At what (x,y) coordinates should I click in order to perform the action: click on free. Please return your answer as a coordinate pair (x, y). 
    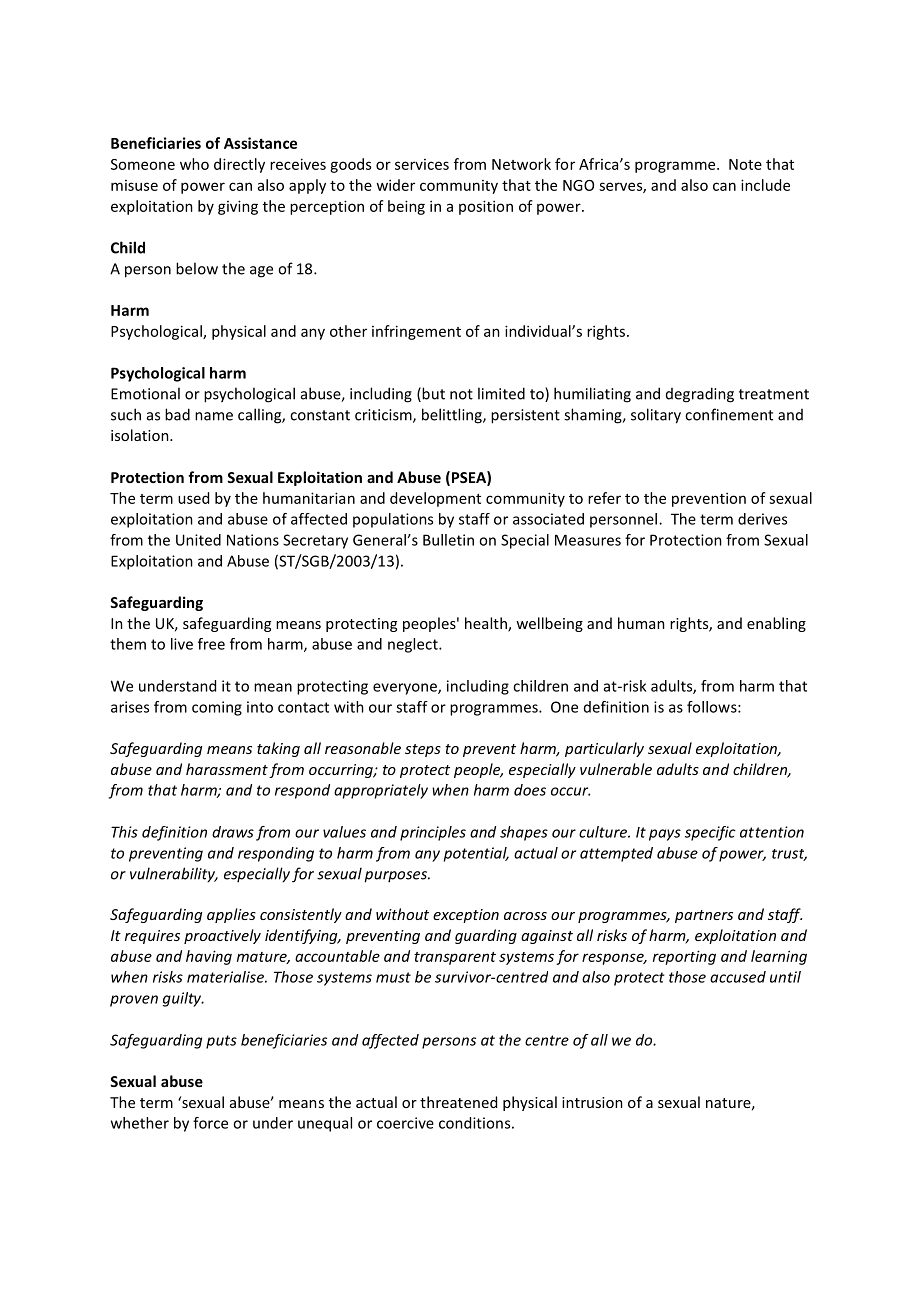
    Looking at the image, I should click on (211, 644).
